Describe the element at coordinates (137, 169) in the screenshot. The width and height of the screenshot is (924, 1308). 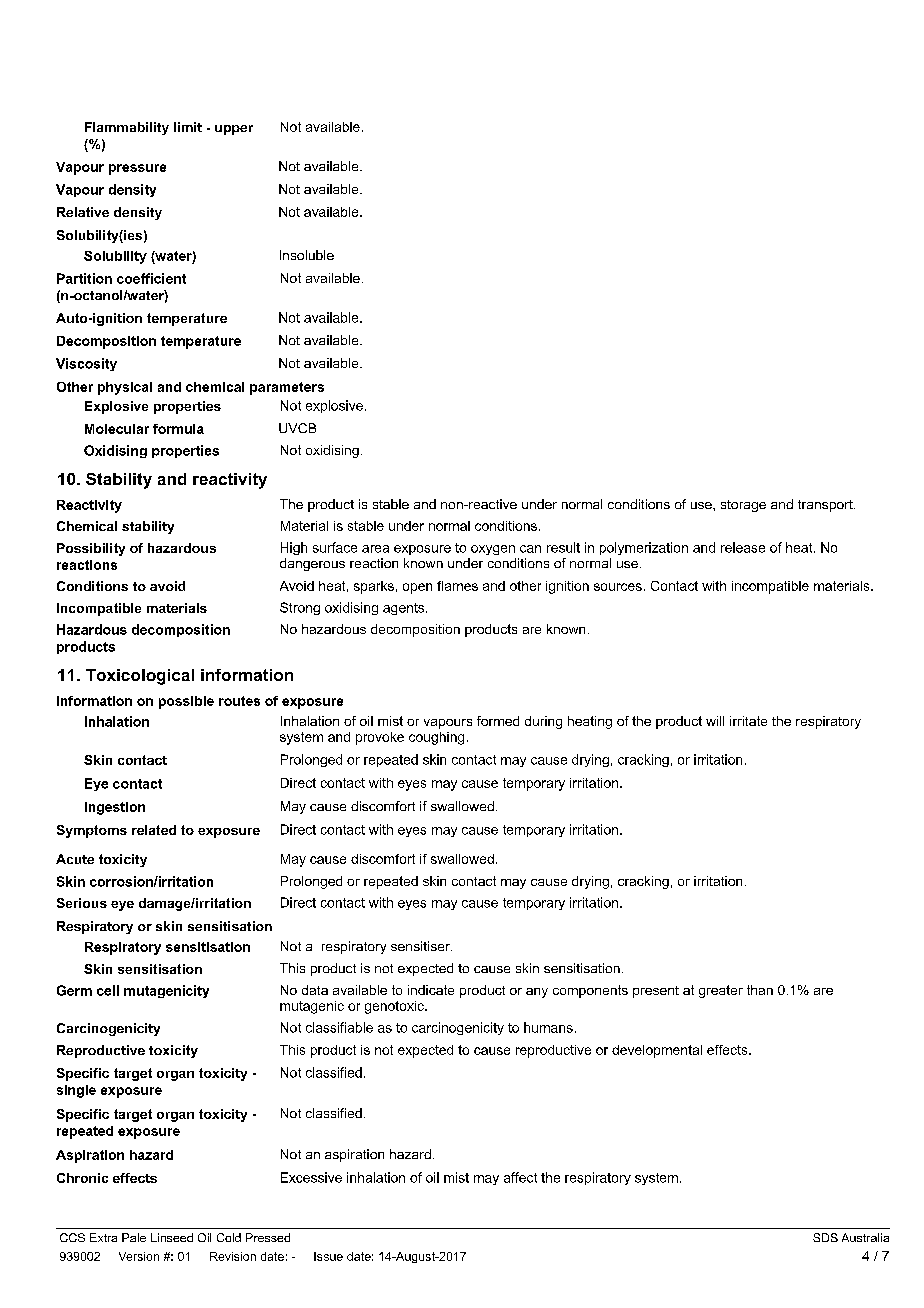
I see `pressure` at that location.
